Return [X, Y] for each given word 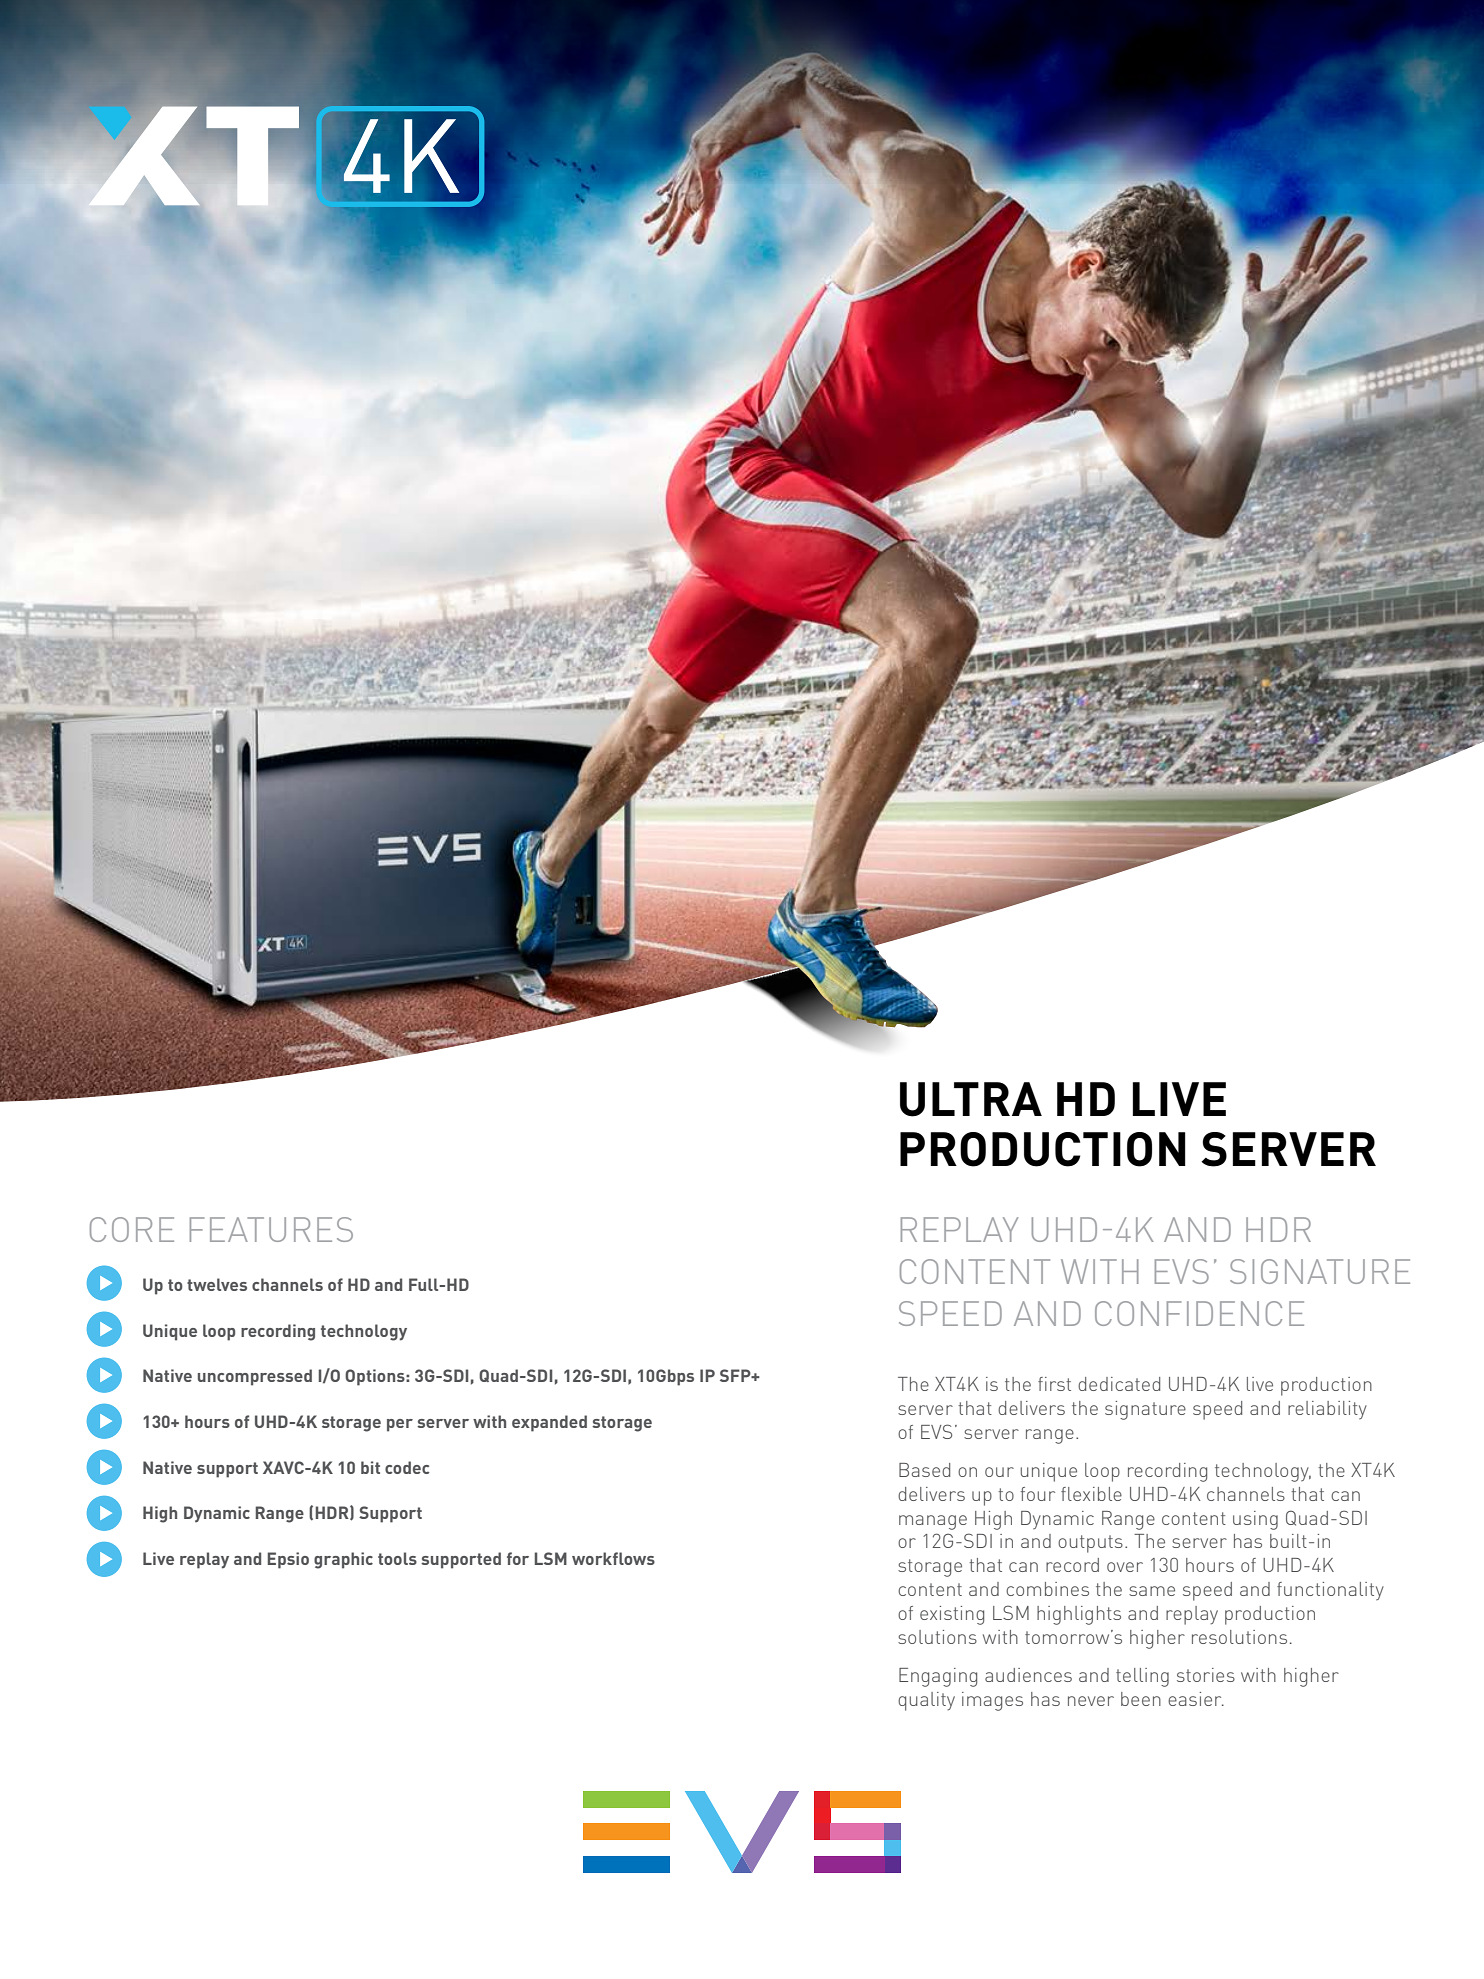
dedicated [1119, 1384]
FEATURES [271, 1229]
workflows [613, 1558]
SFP [736, 1375]
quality [926, 1701]
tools [397, 1558]
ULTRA [971, 1099]
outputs [1090, 1544]
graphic [343, 1560]
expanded [549, 1423]
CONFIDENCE [1199, 1313]
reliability [1327, 1410]
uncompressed [255, 1377]
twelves [217, 1284]
